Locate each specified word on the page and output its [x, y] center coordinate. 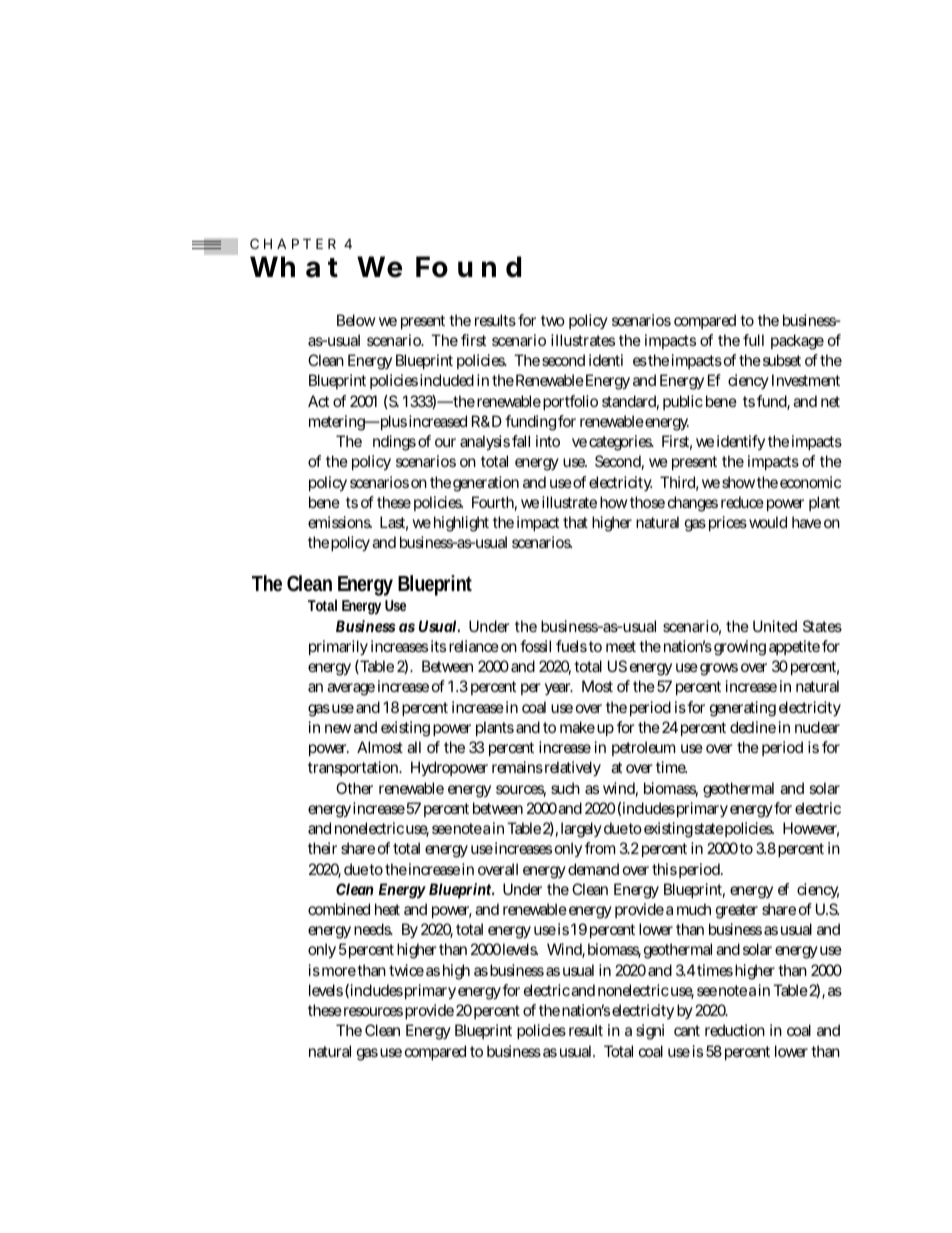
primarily [338, 648]
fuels [571, 646]
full [753, 340]
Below [356, 320]
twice [406, 970]
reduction [735, 1030]
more [339, 971]
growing [740, 648]
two [553, 320]
